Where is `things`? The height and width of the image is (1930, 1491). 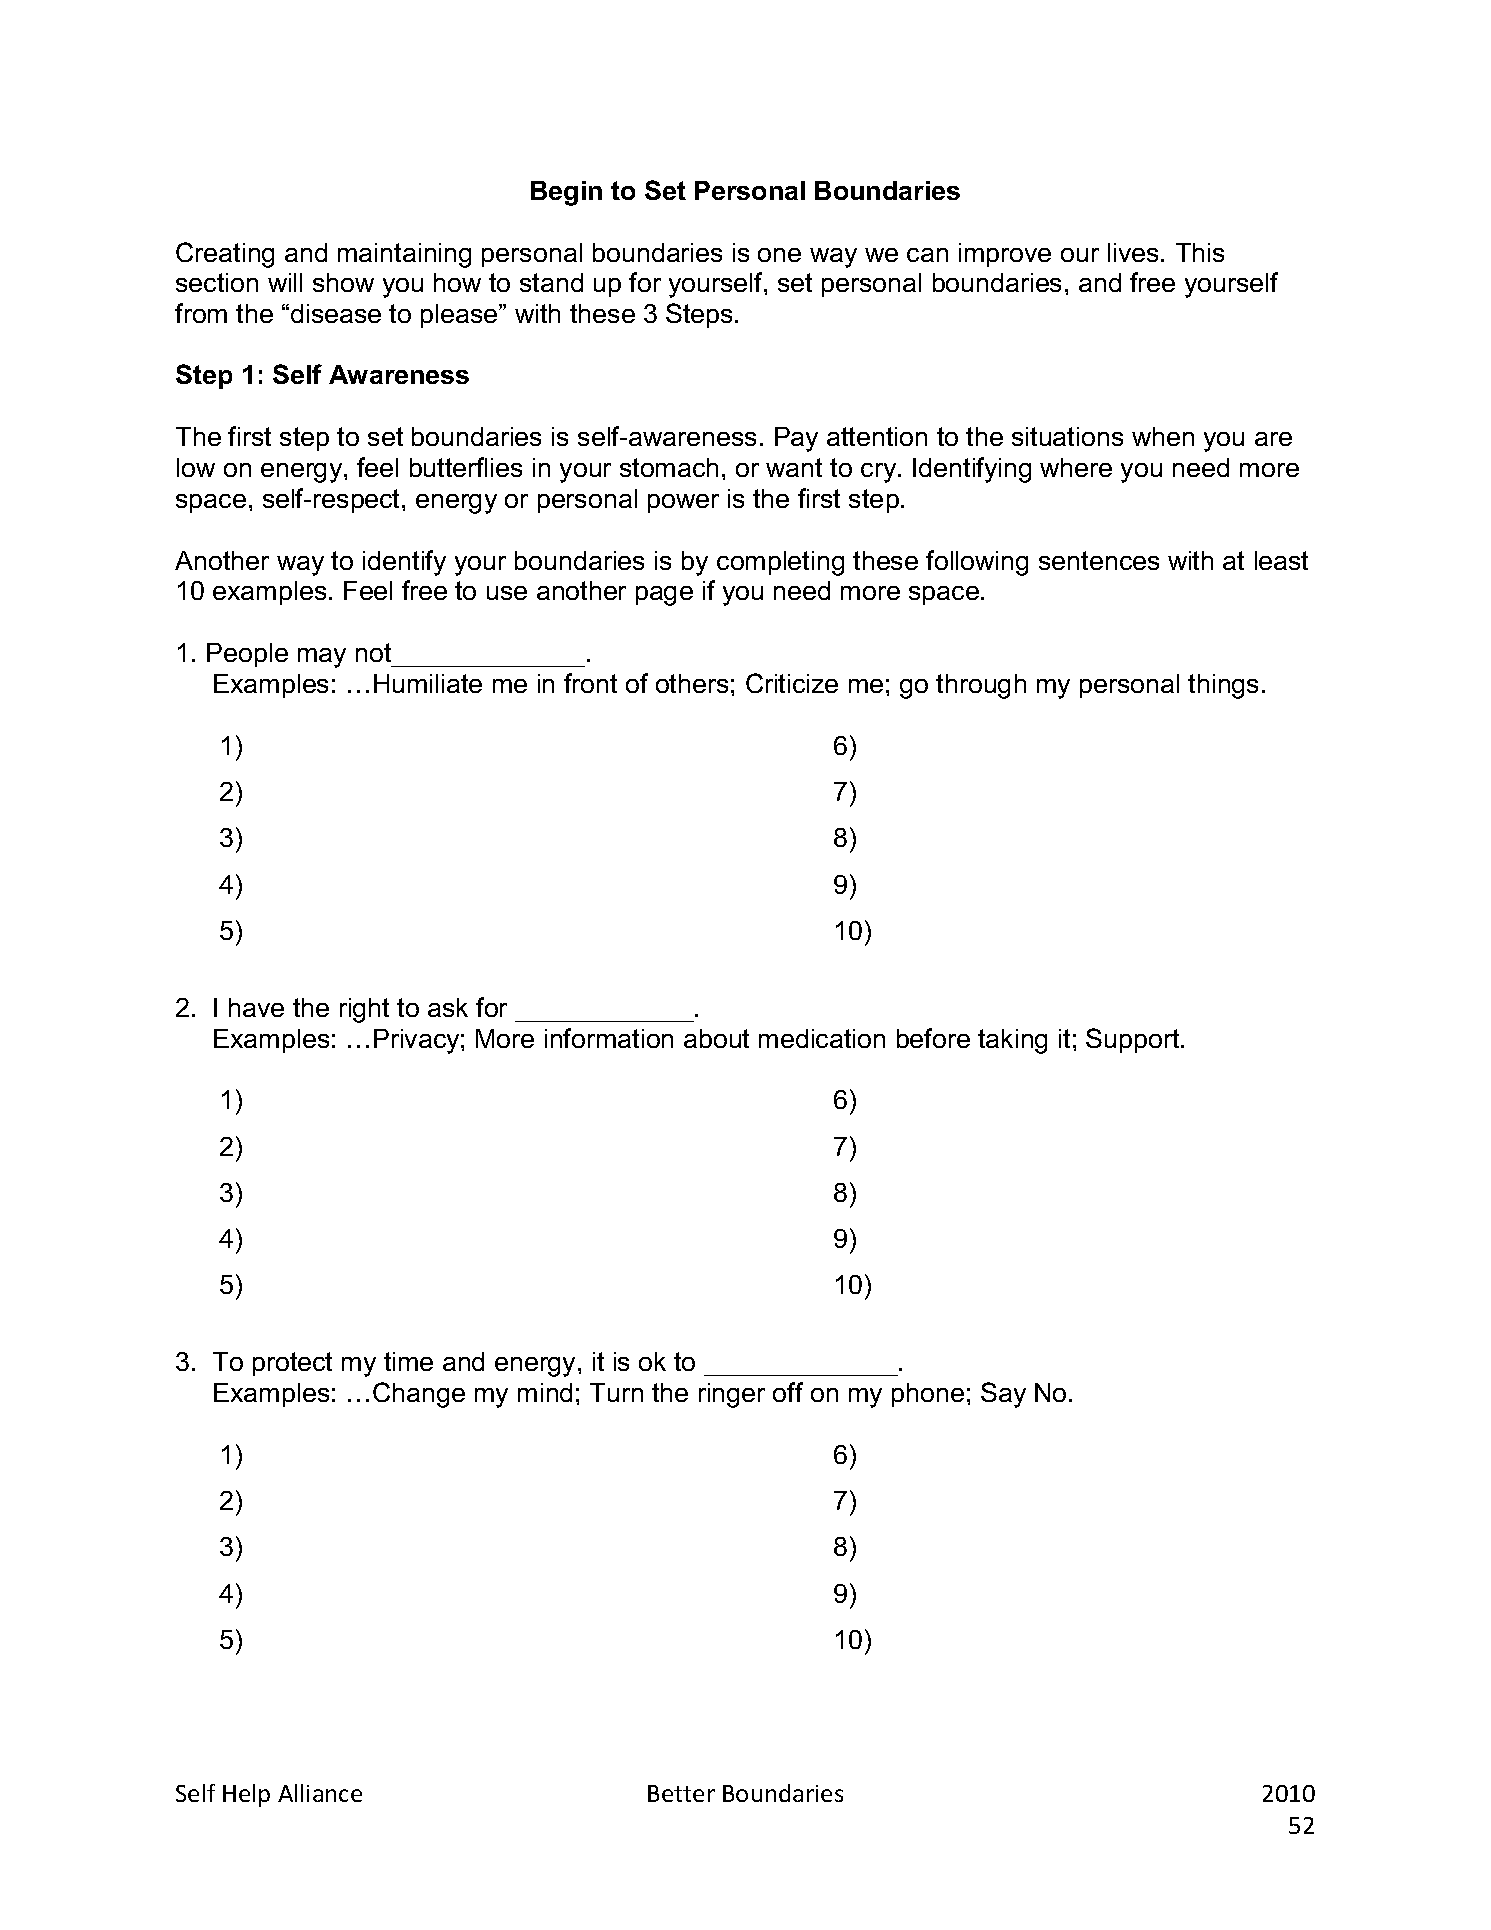 things is located at coordinates (1223, 686).
